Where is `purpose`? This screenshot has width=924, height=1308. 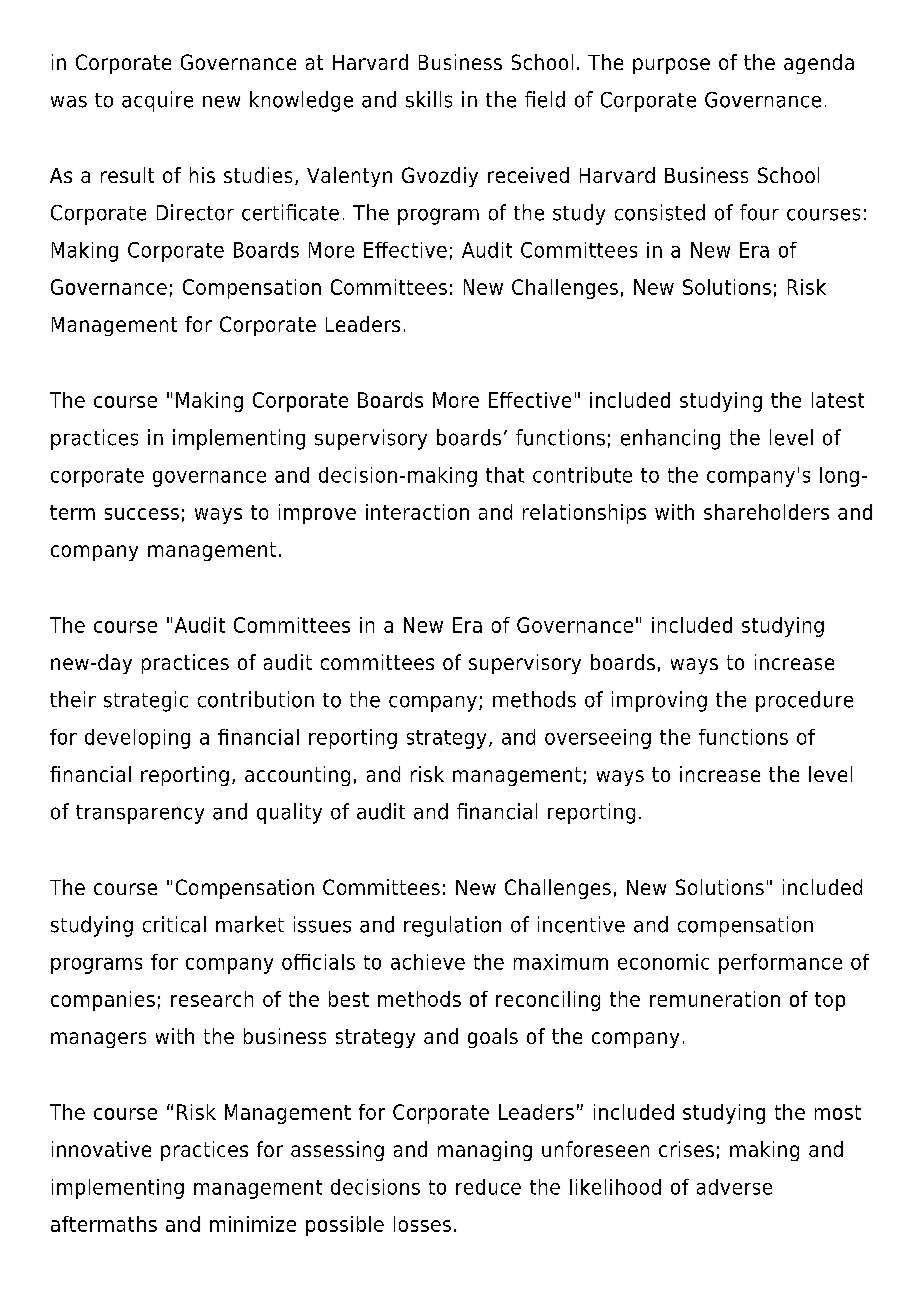 purpose is located at coordinates (671, 66).
